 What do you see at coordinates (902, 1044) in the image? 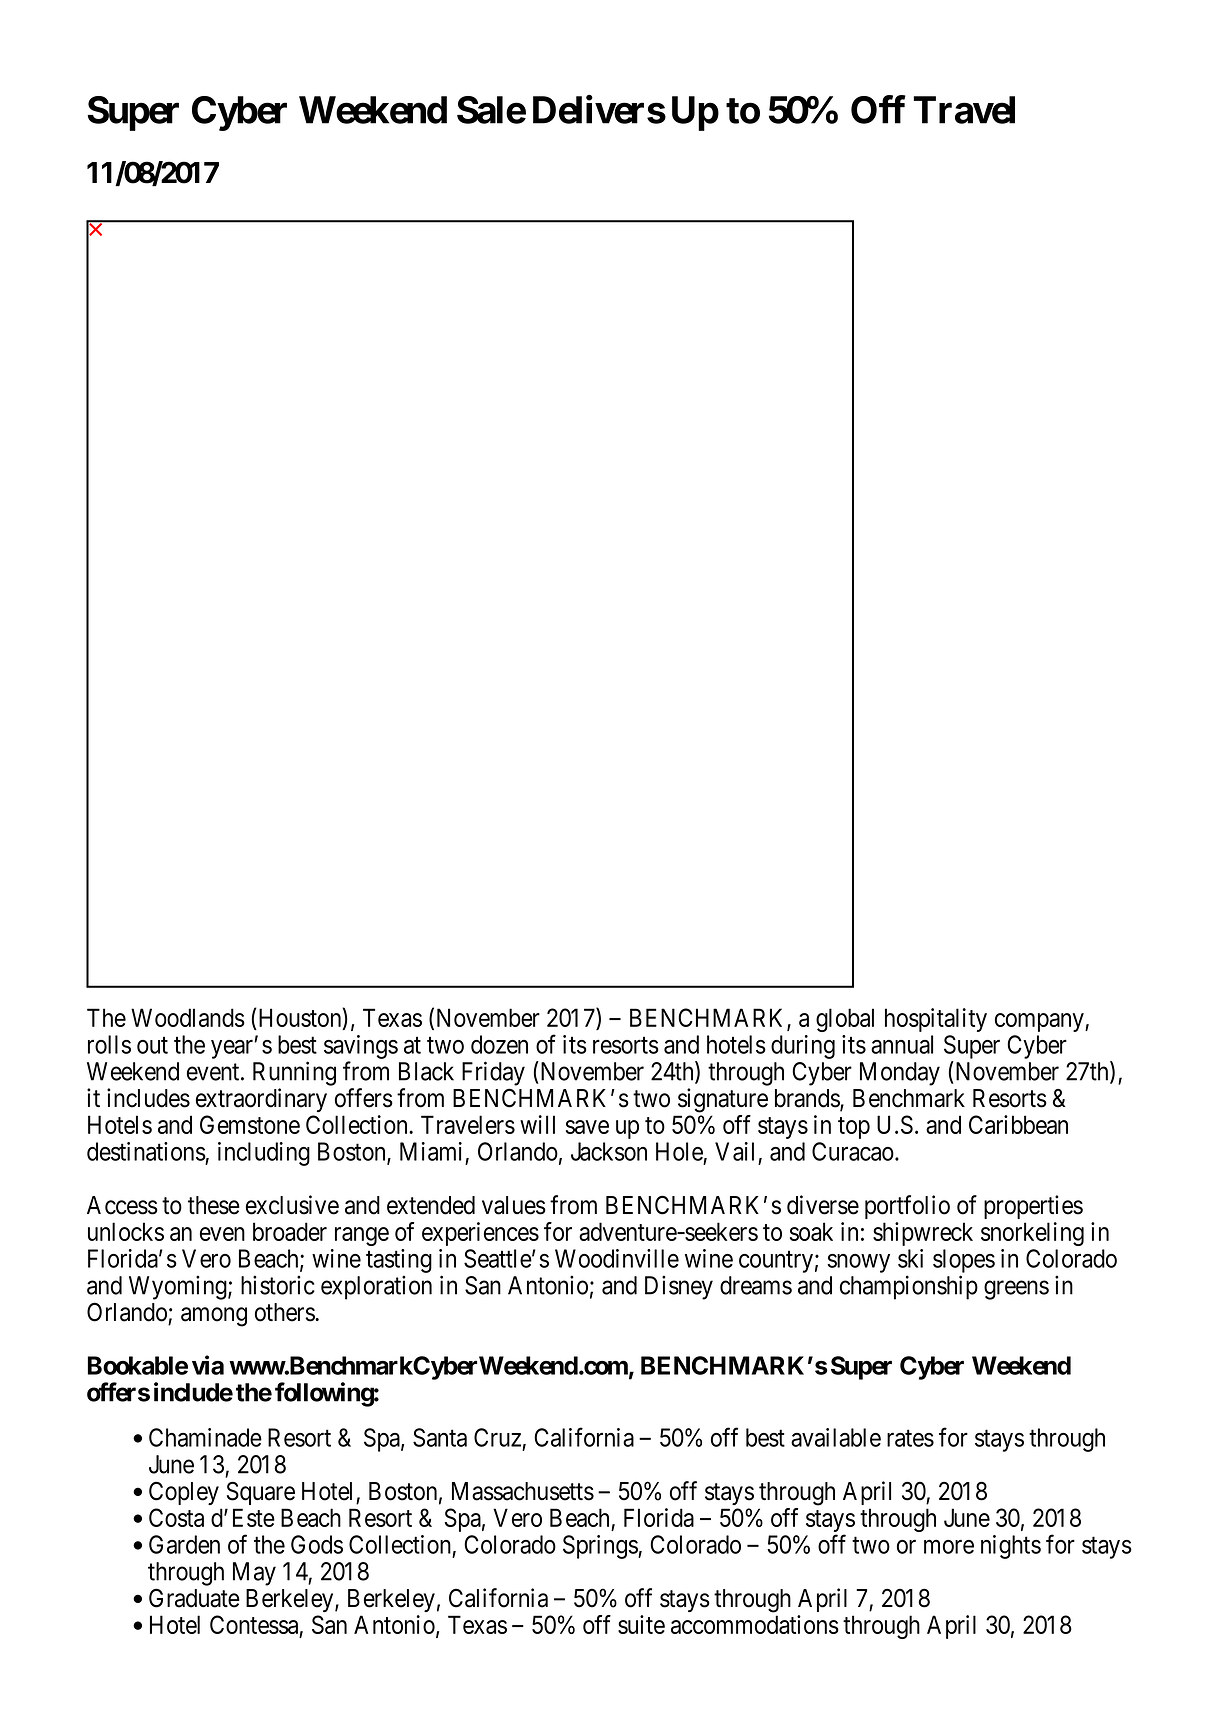
I see `annual` at bounding box center [902, 1044].
